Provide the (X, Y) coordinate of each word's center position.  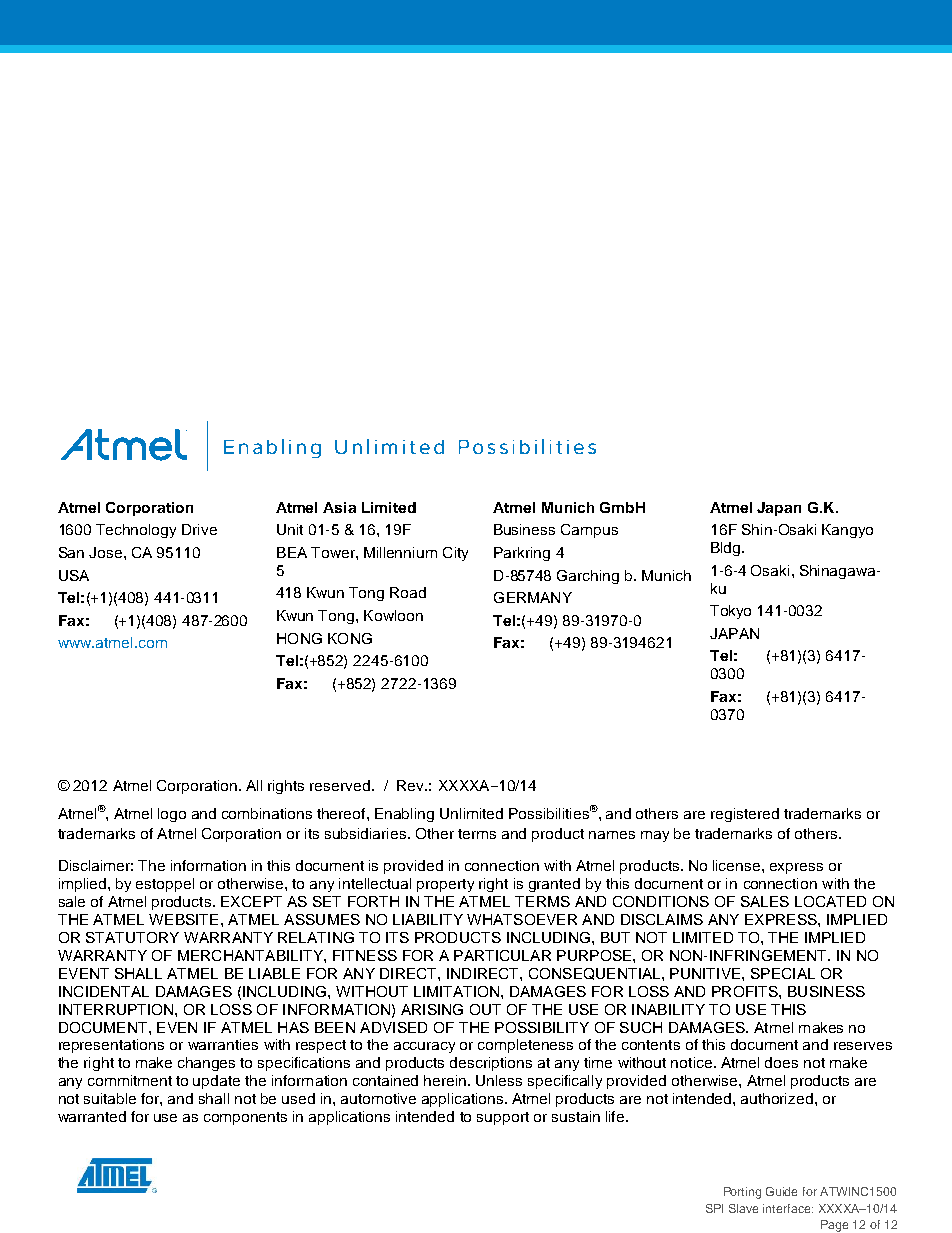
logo (172, 815)
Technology (136, 531)
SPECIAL (783, 973)
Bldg (727, 549)
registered (745, 815)
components (245, 1118)
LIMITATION (458, 991)
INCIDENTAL (104, 991)
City (455, 554)
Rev (412, 785)
